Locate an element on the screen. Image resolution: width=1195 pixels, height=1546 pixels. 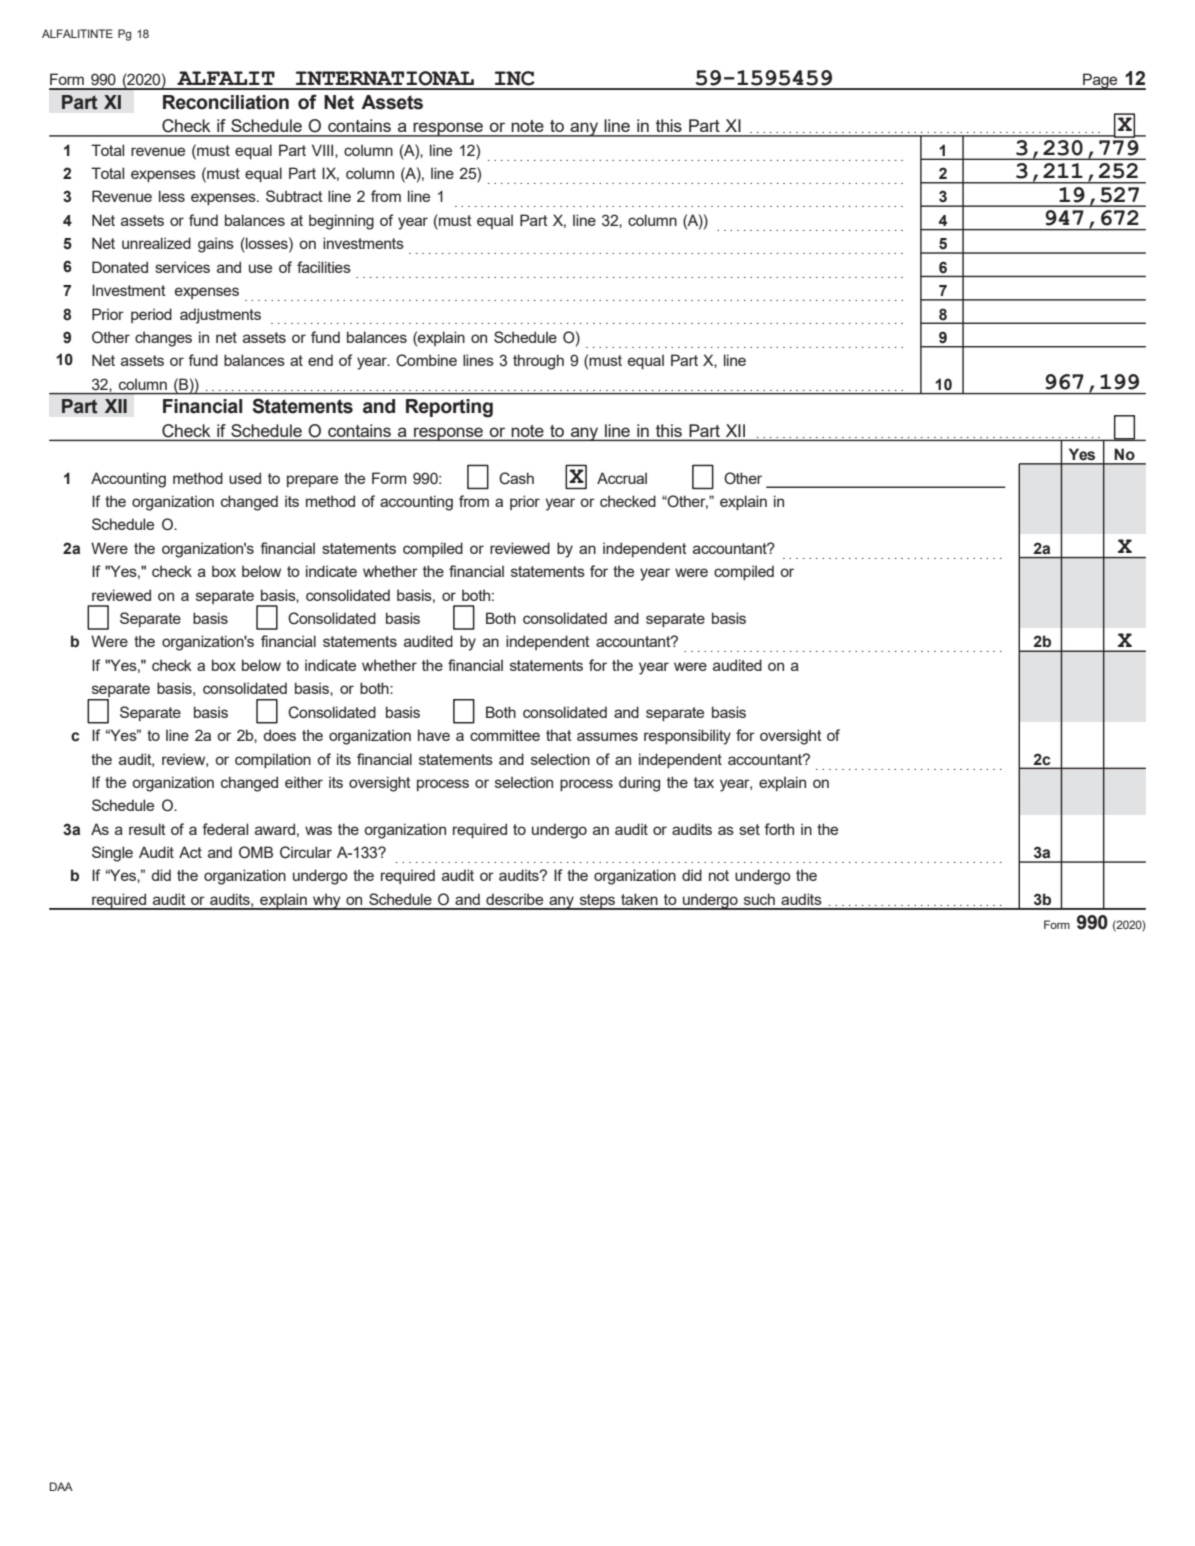
why is located at coordinates (327, 901).
